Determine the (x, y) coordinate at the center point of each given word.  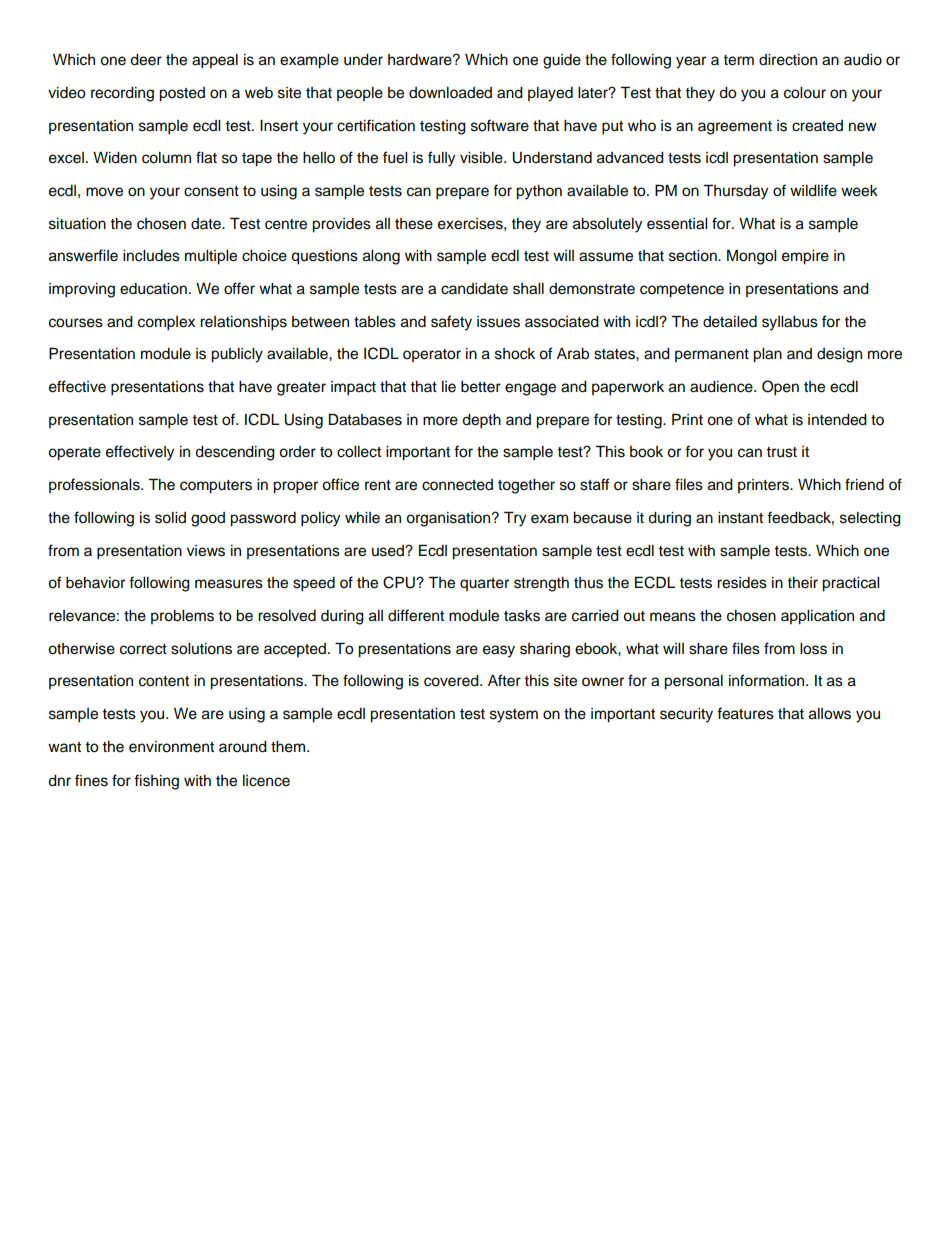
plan (767, 355)
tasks (522, 616)
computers (216, 487)
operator (432, 355)
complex (166, 323)
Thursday (735, 192)
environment (171, 747)
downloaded (450, 93)
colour (805, 93)
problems (182, 617)
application (817, 617)
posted (182, 94)
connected (457, 485)
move (104, 192)
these (414, 224)
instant (740, 518)
